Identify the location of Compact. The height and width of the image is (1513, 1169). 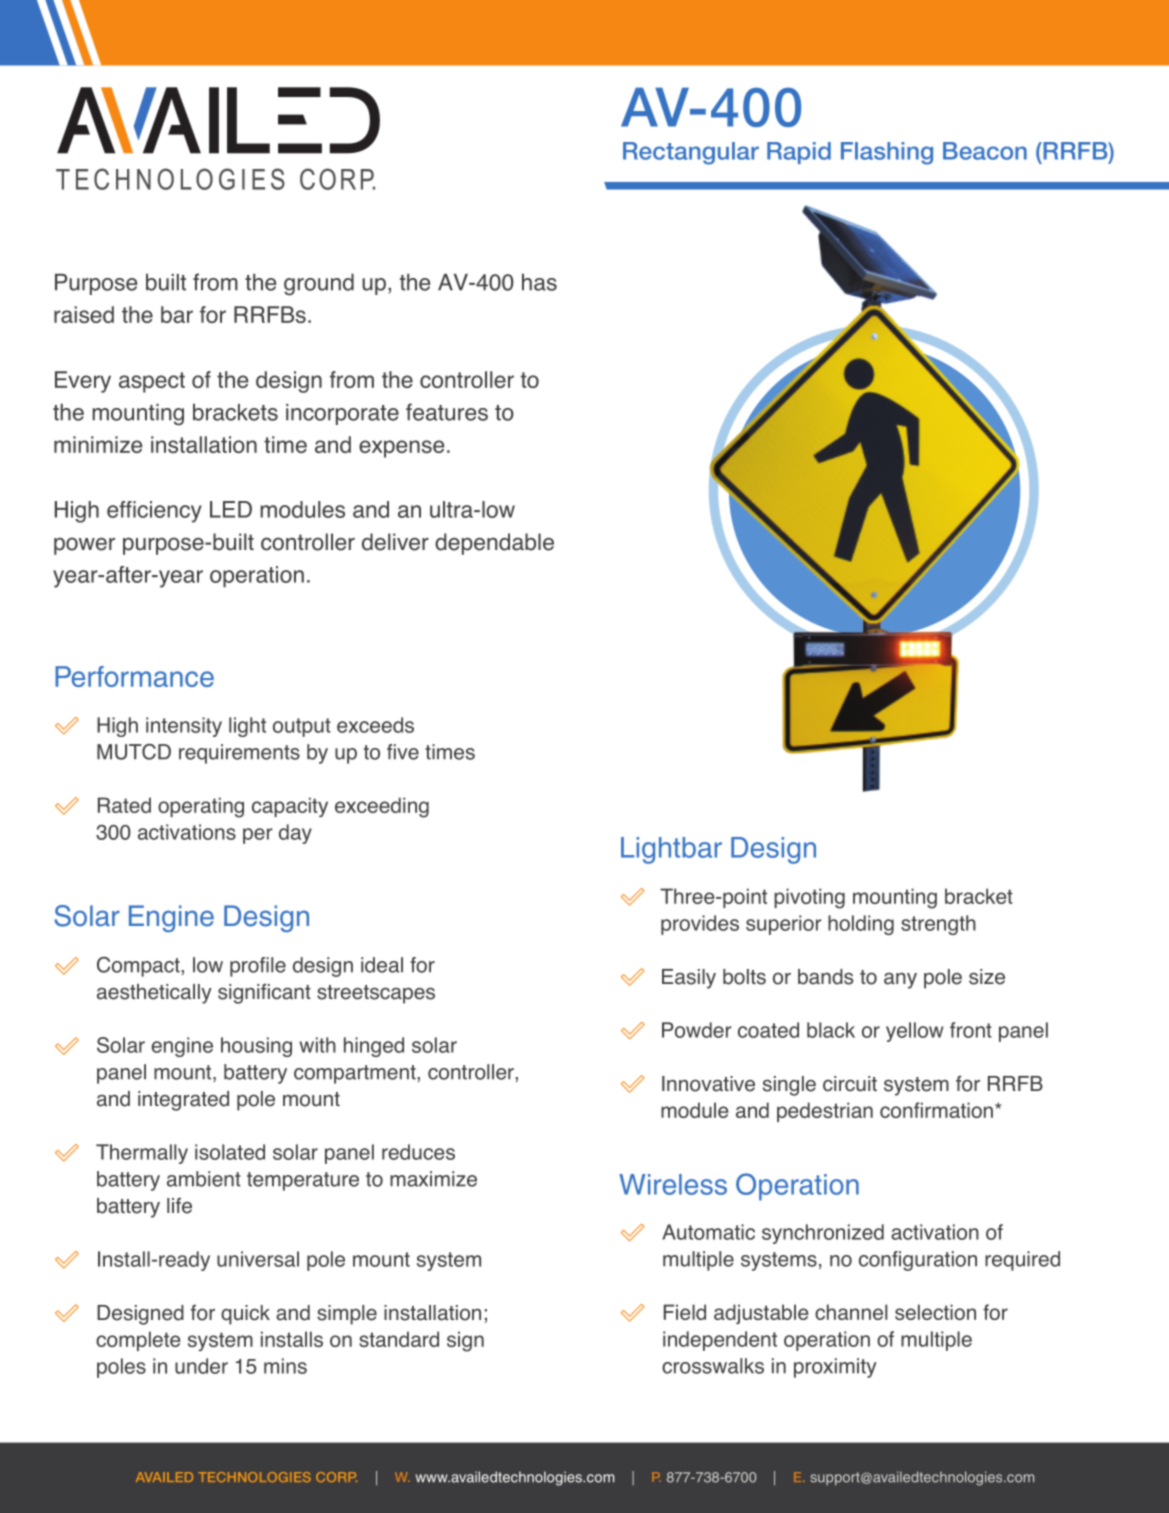
(139, 967).
